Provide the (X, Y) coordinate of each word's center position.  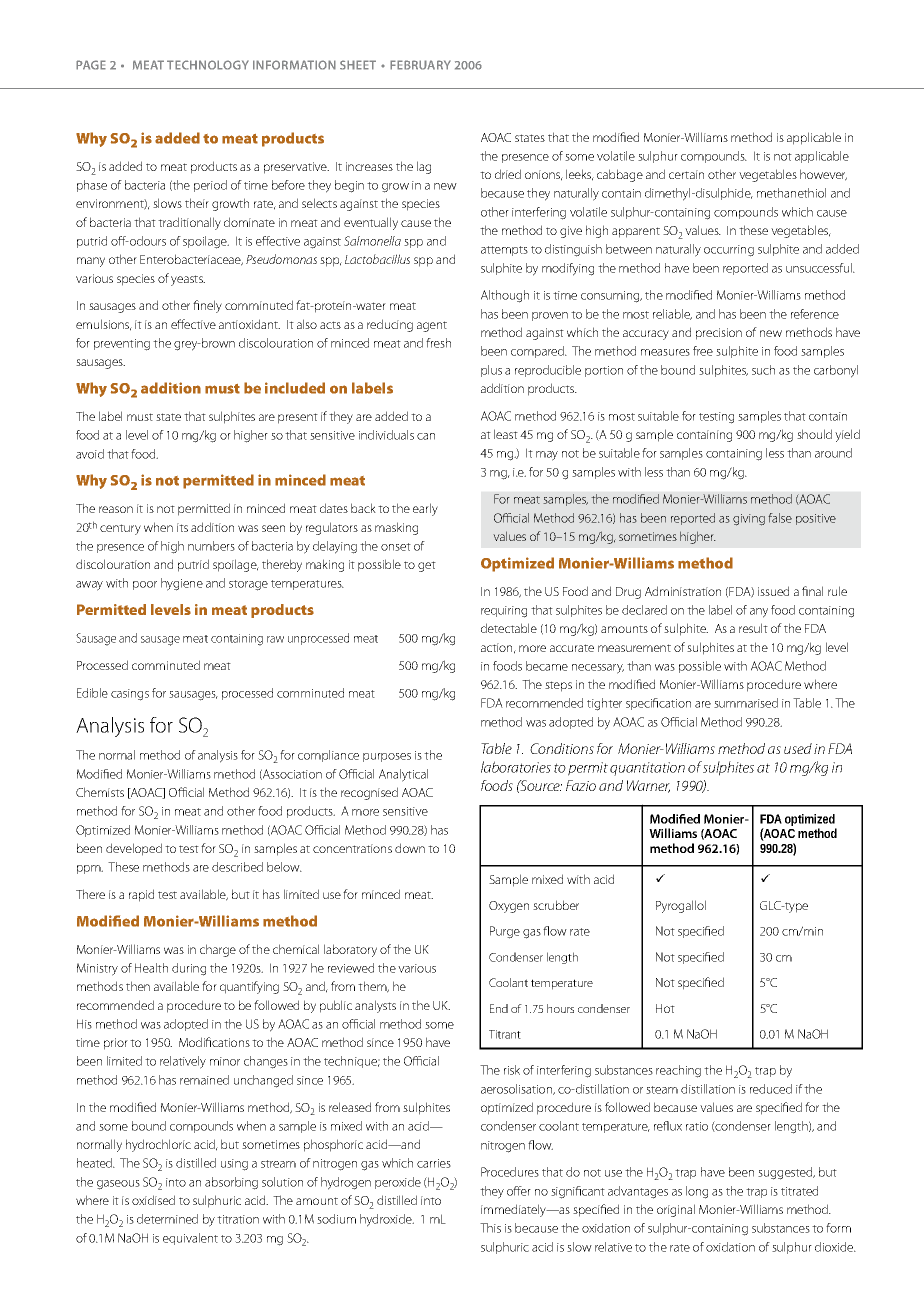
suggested (786, 1173)
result (753, 628)
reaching (678, 1071)
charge (218, 950)
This (490, 1228)
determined (167, 1219)
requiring (504, 612)
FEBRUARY (420, 65)
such (763, 370)
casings (130, 695)
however (823, 175)
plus (491, 371)
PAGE (91, 65)
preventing (122, 345)
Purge (505, 932)
